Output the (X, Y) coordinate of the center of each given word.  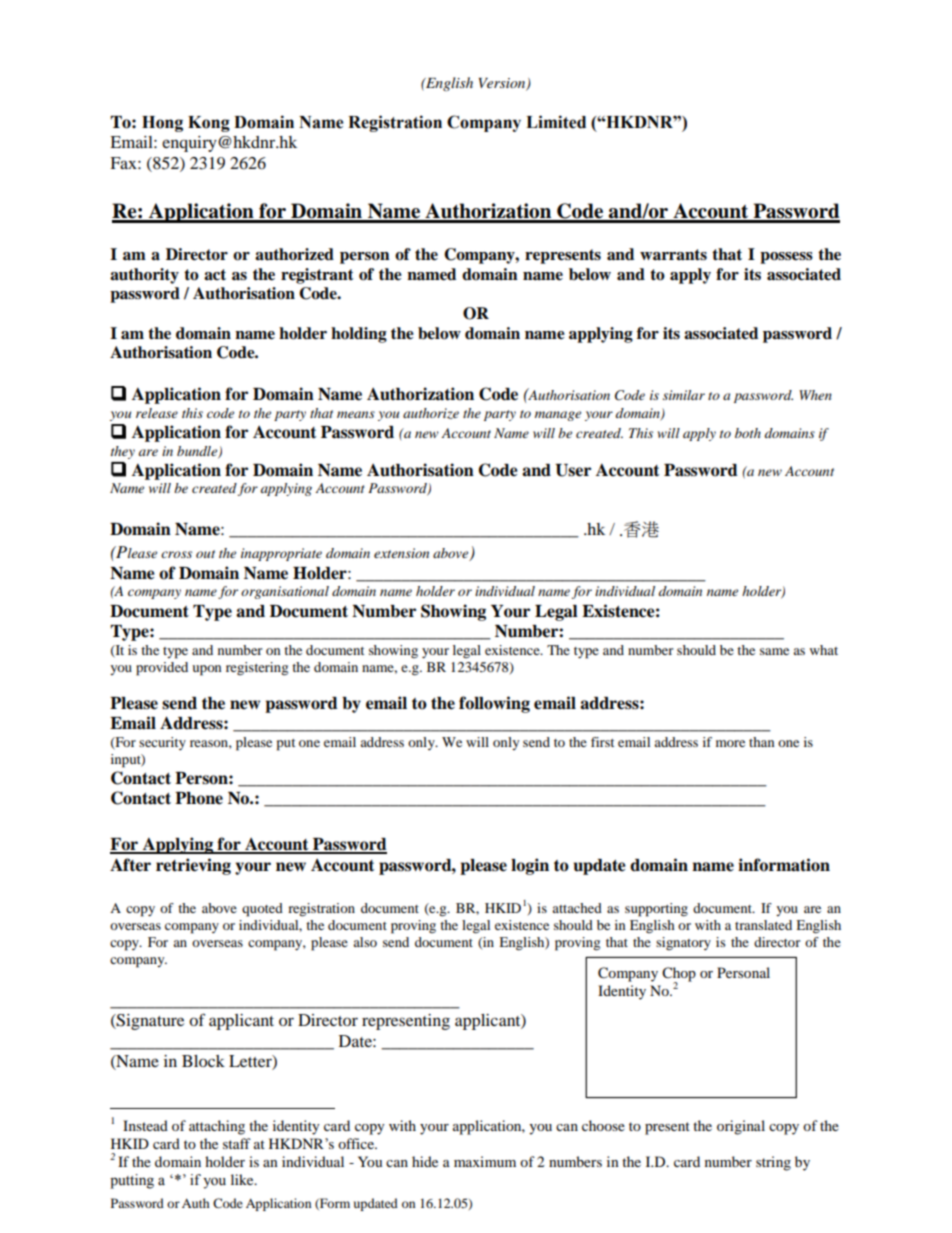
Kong (209, 124)
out (205, 554)
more (730, 743)
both (748, 433)
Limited (556, 122)
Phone (199, 798)
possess (786, 258)
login (530, 866)
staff (237, 1143)
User (573, 470)
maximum (485, 1161)
